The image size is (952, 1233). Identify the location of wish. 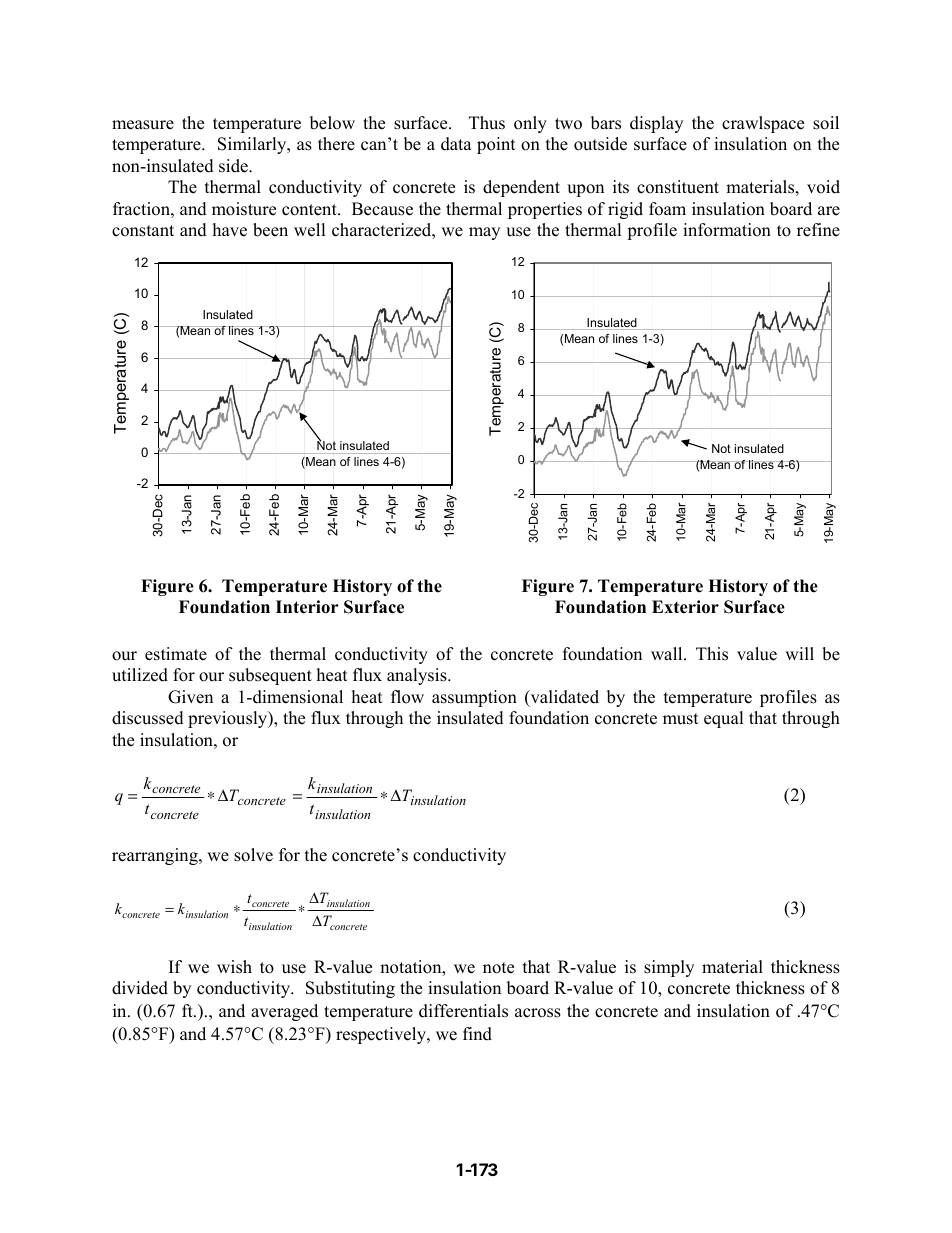
(234, 967).
